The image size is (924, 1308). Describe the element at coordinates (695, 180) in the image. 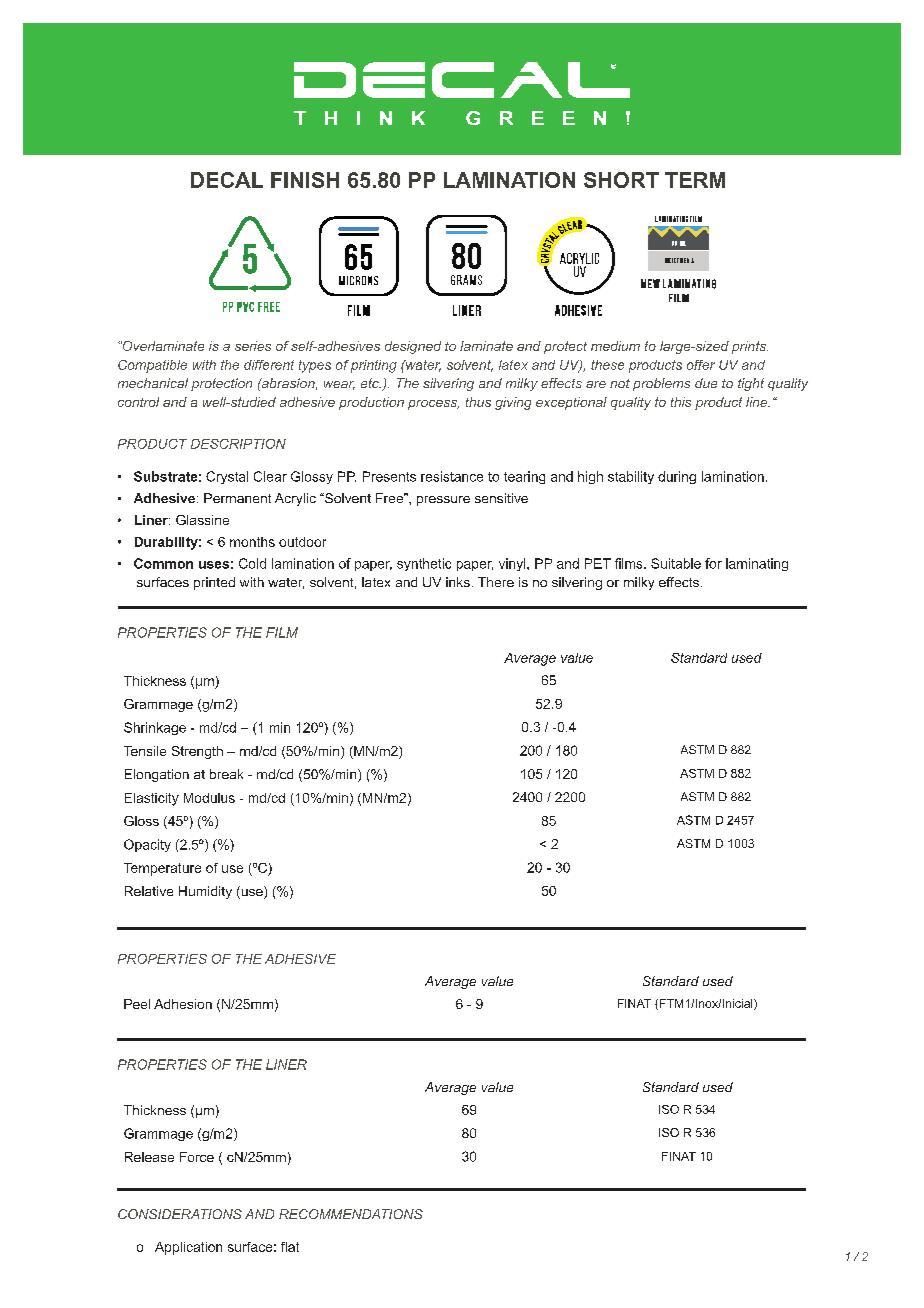

I see `TERM` at that location.
